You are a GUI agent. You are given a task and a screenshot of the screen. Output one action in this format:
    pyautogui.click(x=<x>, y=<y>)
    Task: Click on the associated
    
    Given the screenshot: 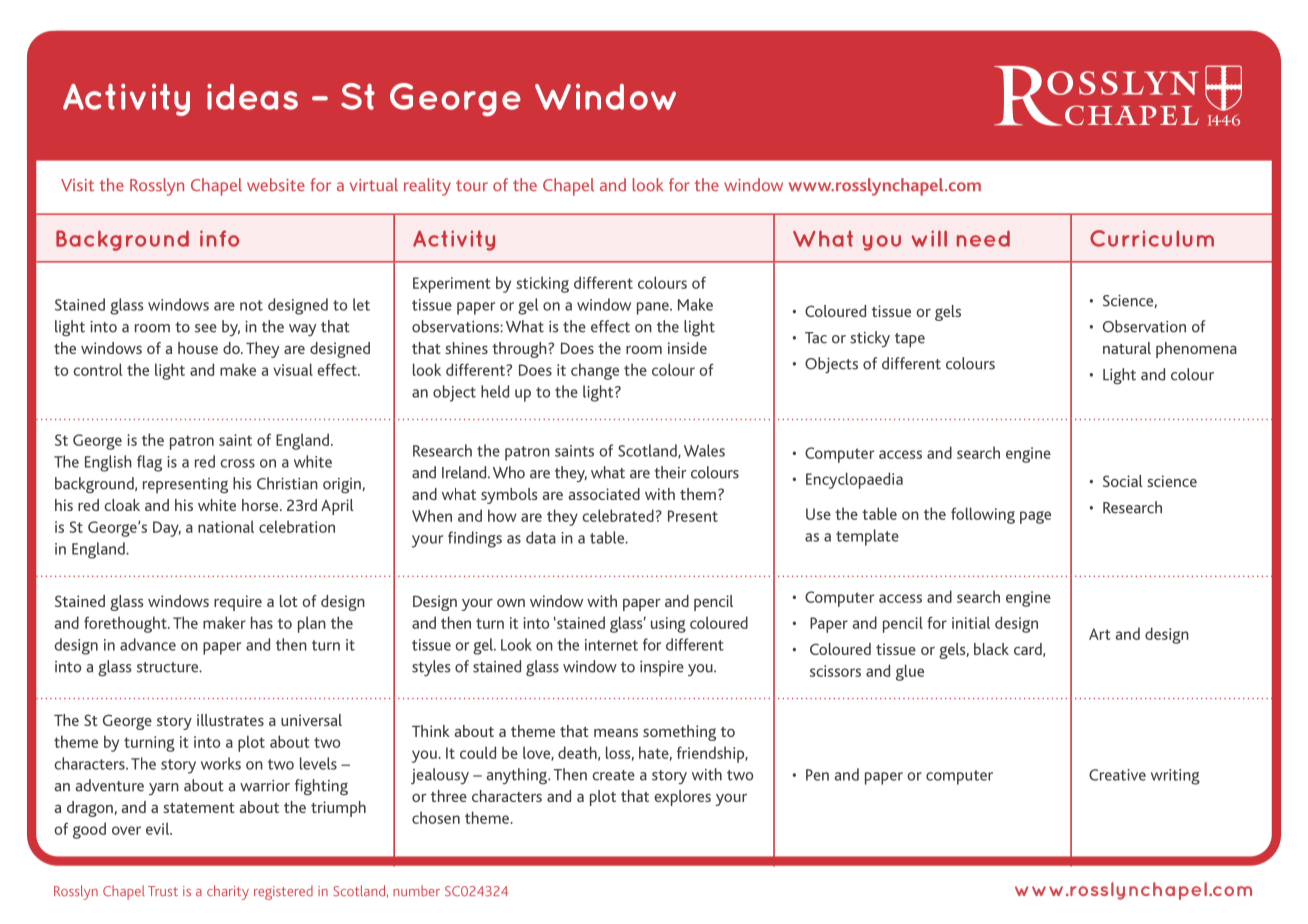 What is the action you would take?
    pyautogui.click(x=604, y=494)
